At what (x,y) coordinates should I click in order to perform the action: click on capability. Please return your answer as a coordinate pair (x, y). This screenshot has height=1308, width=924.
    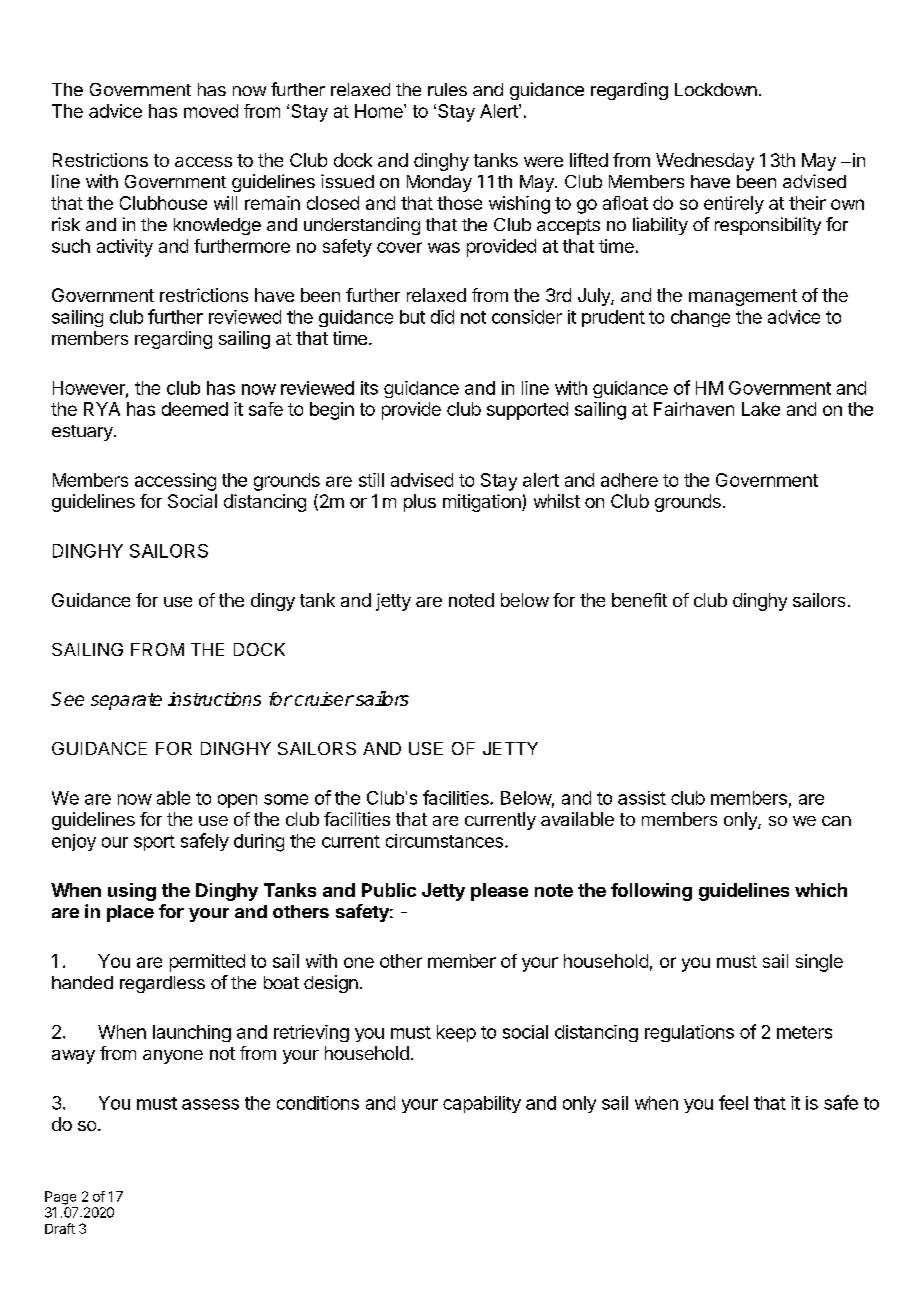
    Looking at the image, I should click on (482, 1104).
